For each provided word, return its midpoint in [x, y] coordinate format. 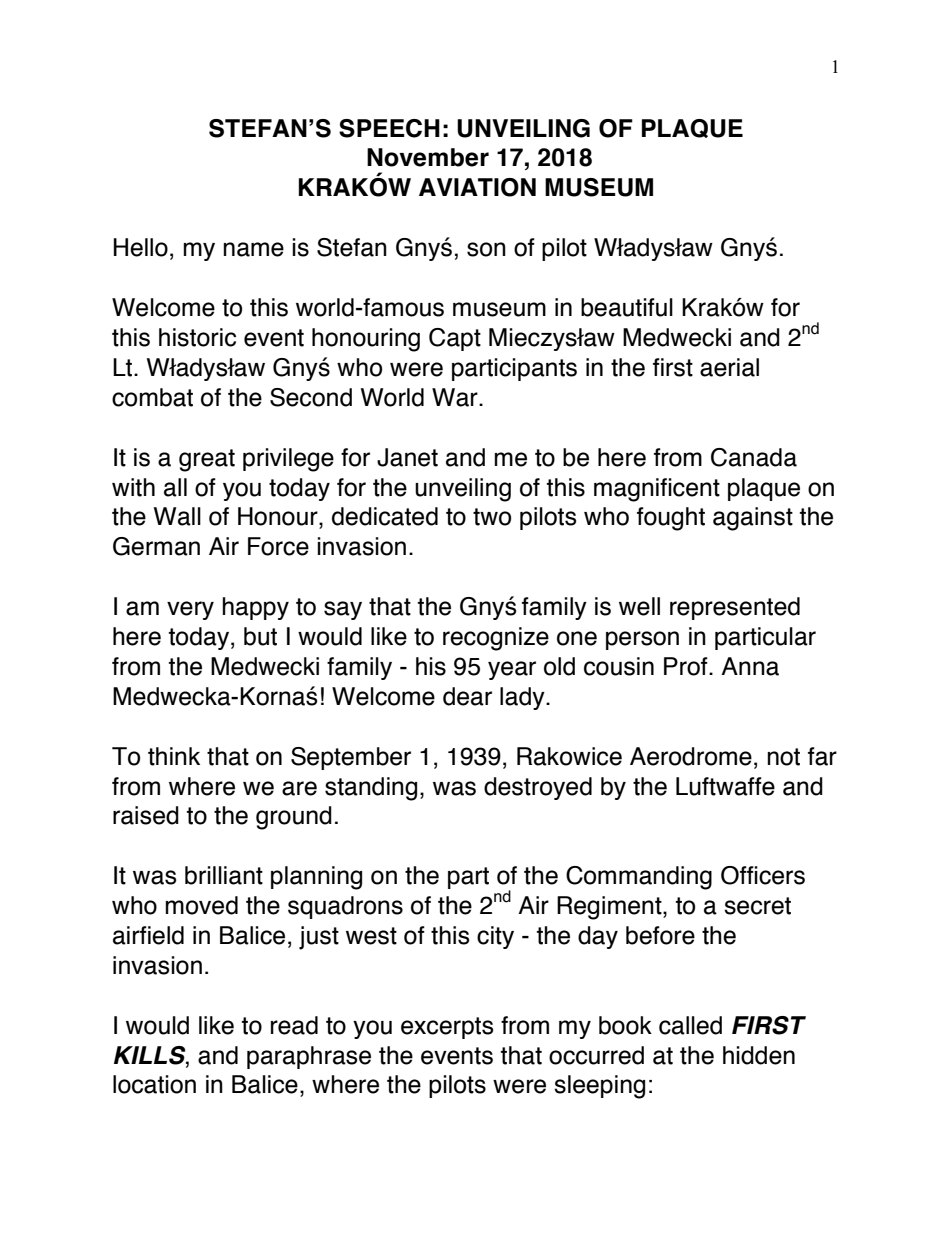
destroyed [538, 788]
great [207, 460]
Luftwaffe [725, 786]
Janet [407, 457]
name [253, 249]
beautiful [627, 307]
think [174, 756]
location [154, 1084]
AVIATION [477, 187]
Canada [754, 457]
